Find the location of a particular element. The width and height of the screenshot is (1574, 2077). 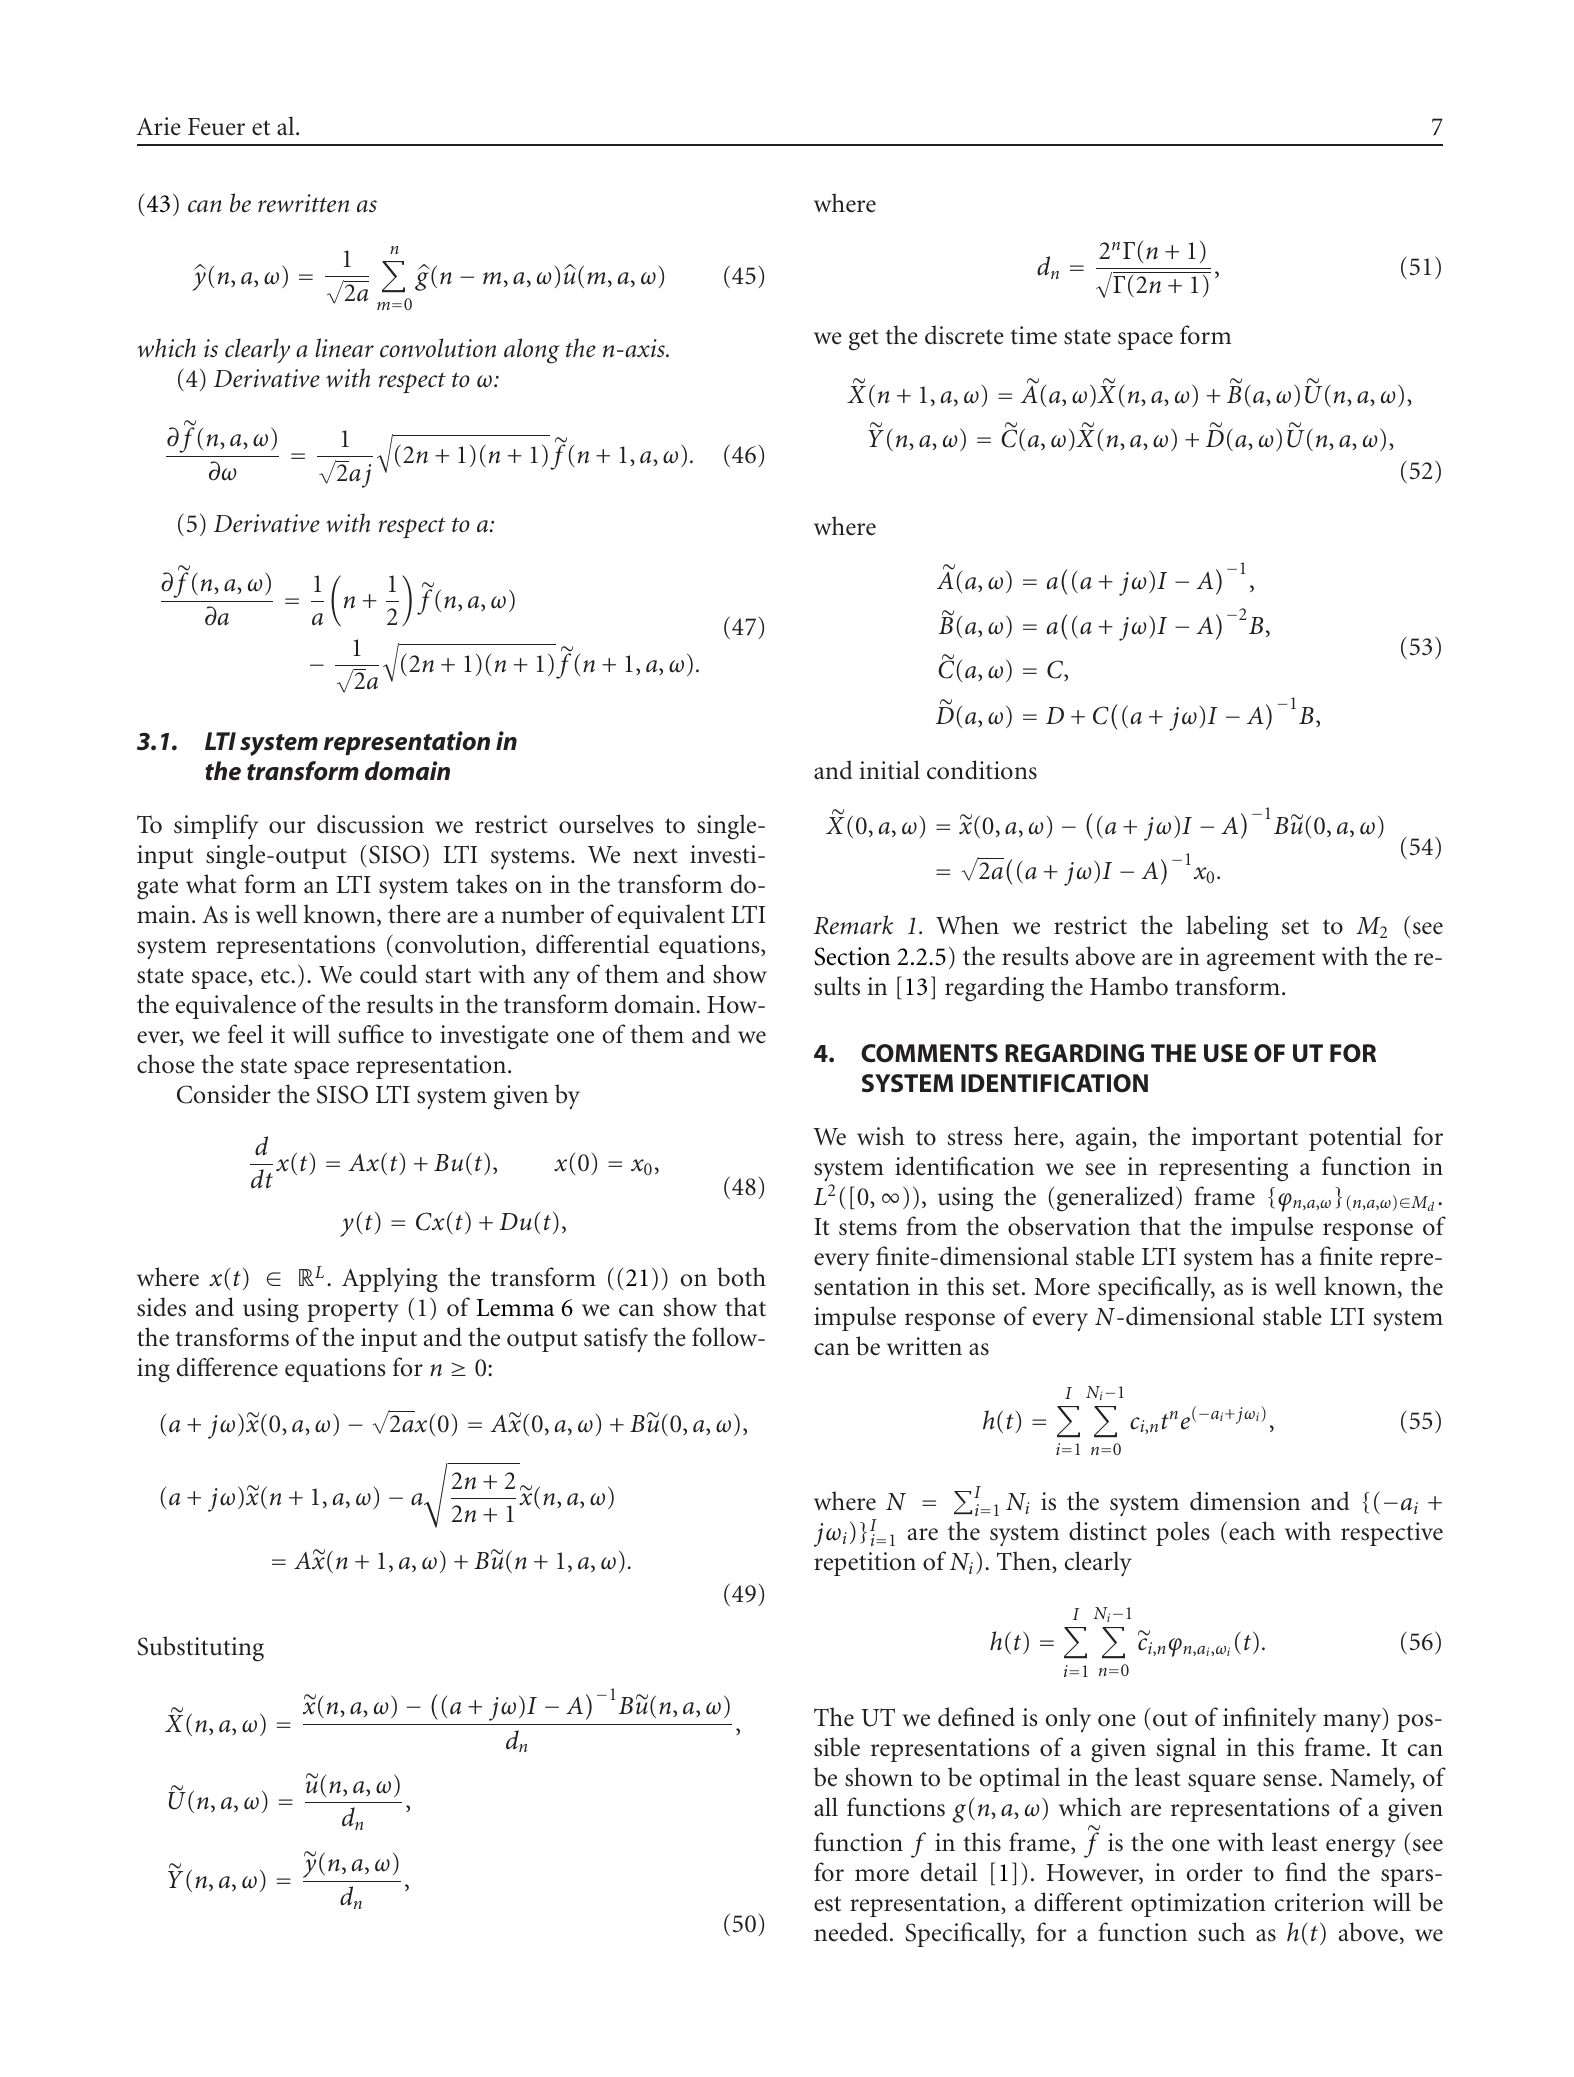

Section is located at coordinates (852, 956).
